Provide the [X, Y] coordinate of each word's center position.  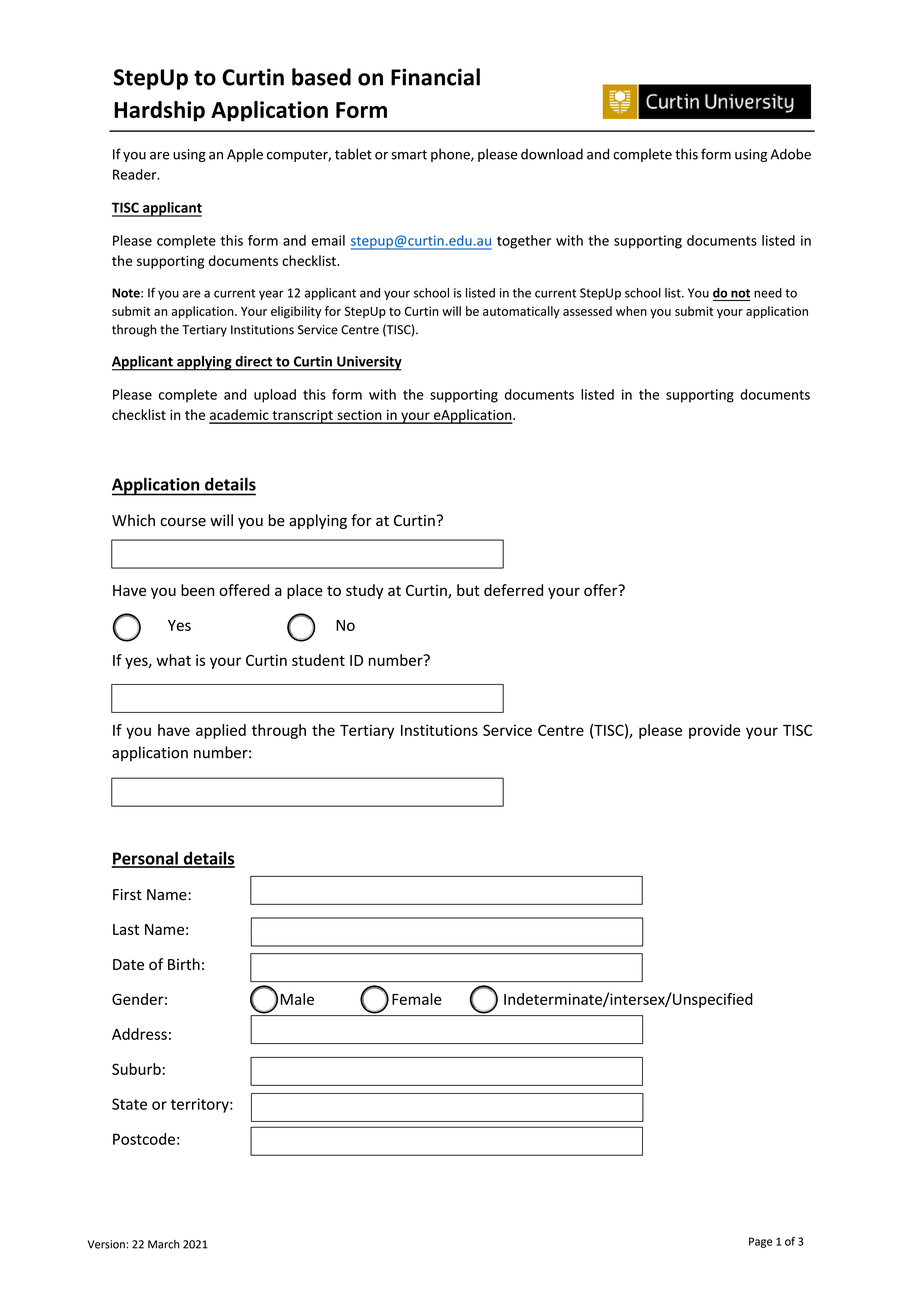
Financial [435, 77]
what [173, 660]
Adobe [790, 154]
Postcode [144, 1139]
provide [714, 731]
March [163, 1244]
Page [760, 1242]
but [468, 590]
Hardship [159, 111]
